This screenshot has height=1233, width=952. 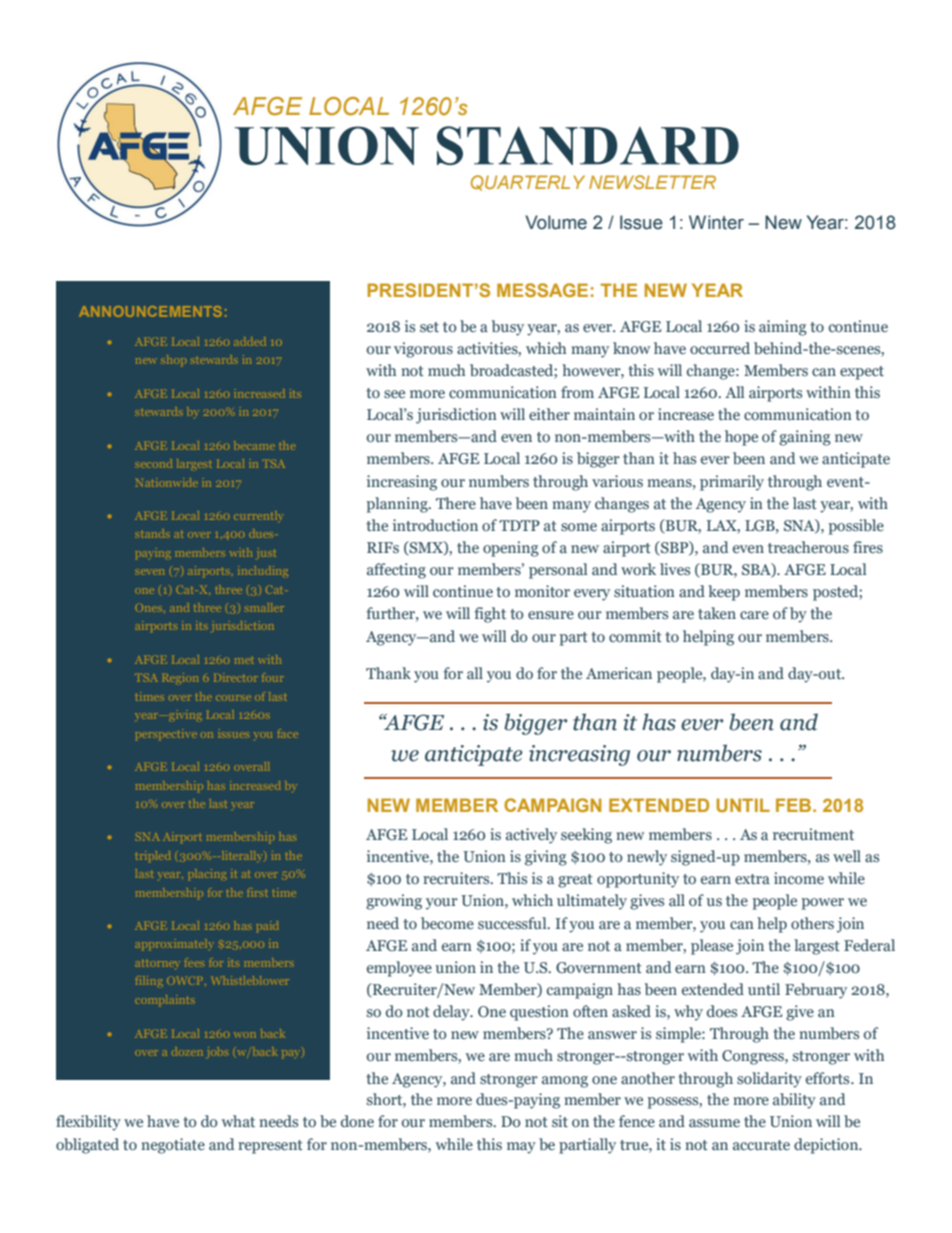 I want to click on primarily, so click(x=732, y=483).
